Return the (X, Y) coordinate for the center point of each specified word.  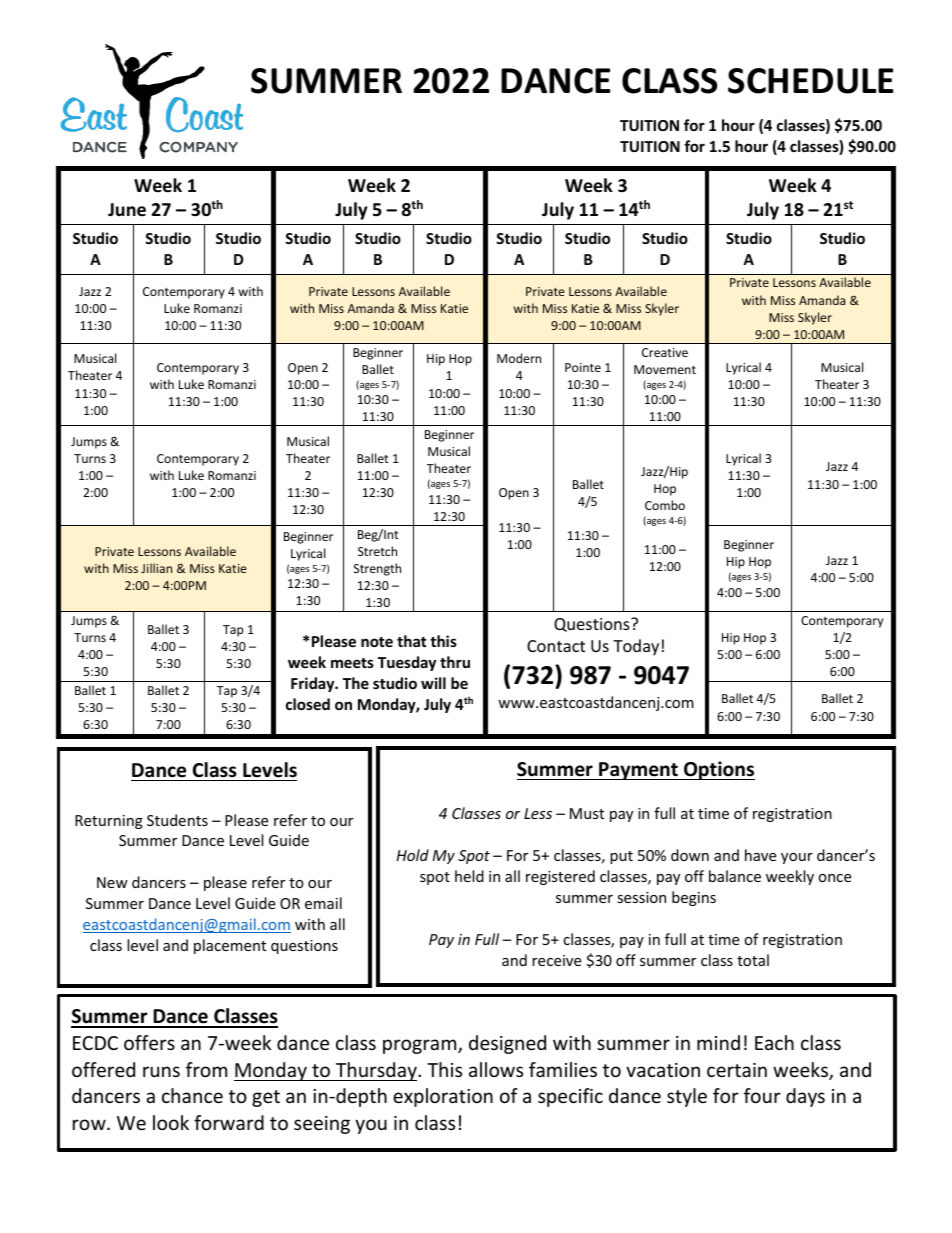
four (762, 1095)
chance (192, 1095)
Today (636, 647)
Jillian (156, 568)
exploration (443, 1097)
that (412, 641)
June (127, 210)
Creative (665, 352)
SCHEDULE (811, 81)
